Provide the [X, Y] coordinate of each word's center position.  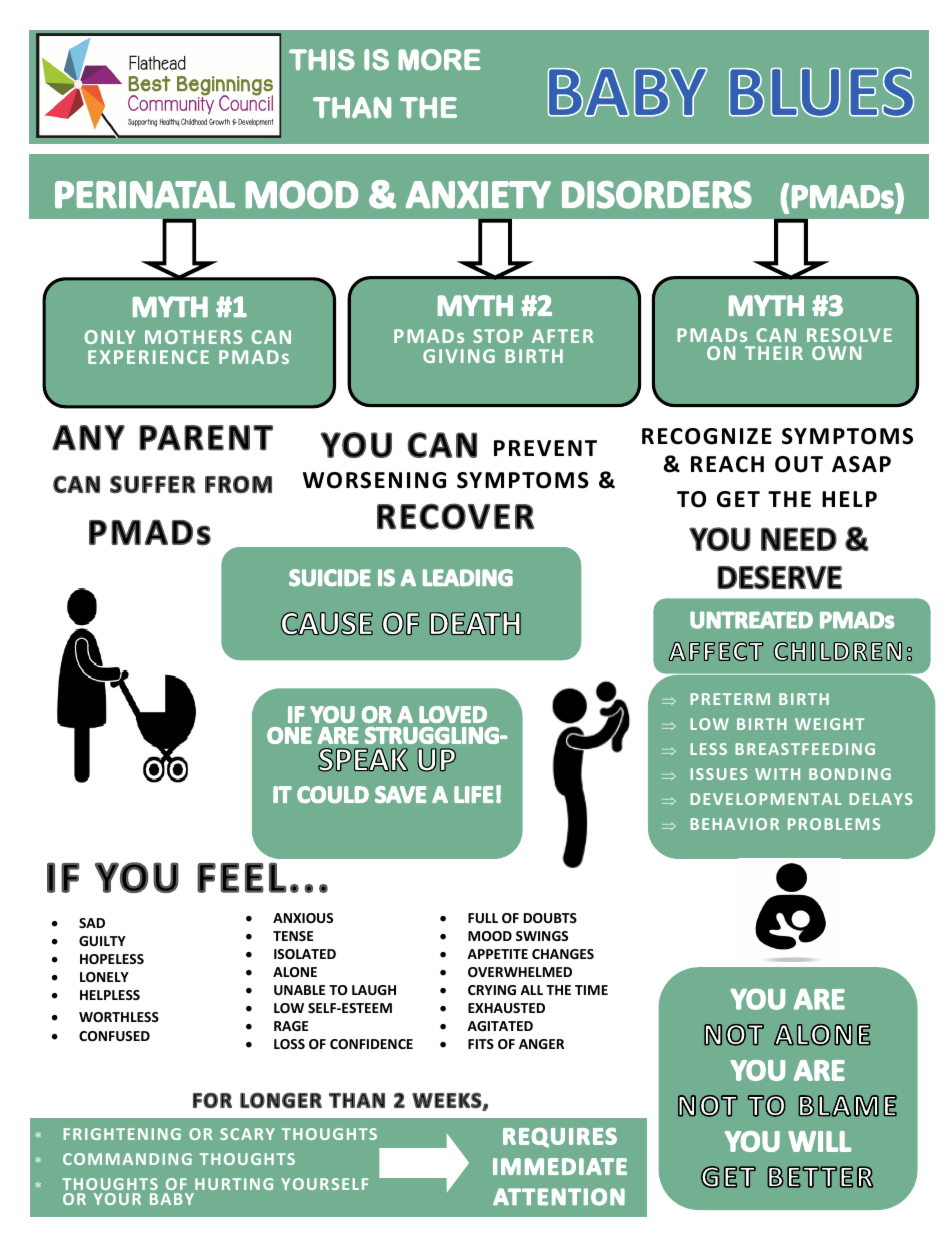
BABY [172, 1199]
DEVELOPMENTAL [766, 799]
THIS [322, 60]
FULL [483, 918]
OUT [799, 464]
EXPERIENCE [148, 357]
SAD [92, 923]
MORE [440, 60]
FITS [481, 1044]
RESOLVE [849, 335]
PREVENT [545, 448]
